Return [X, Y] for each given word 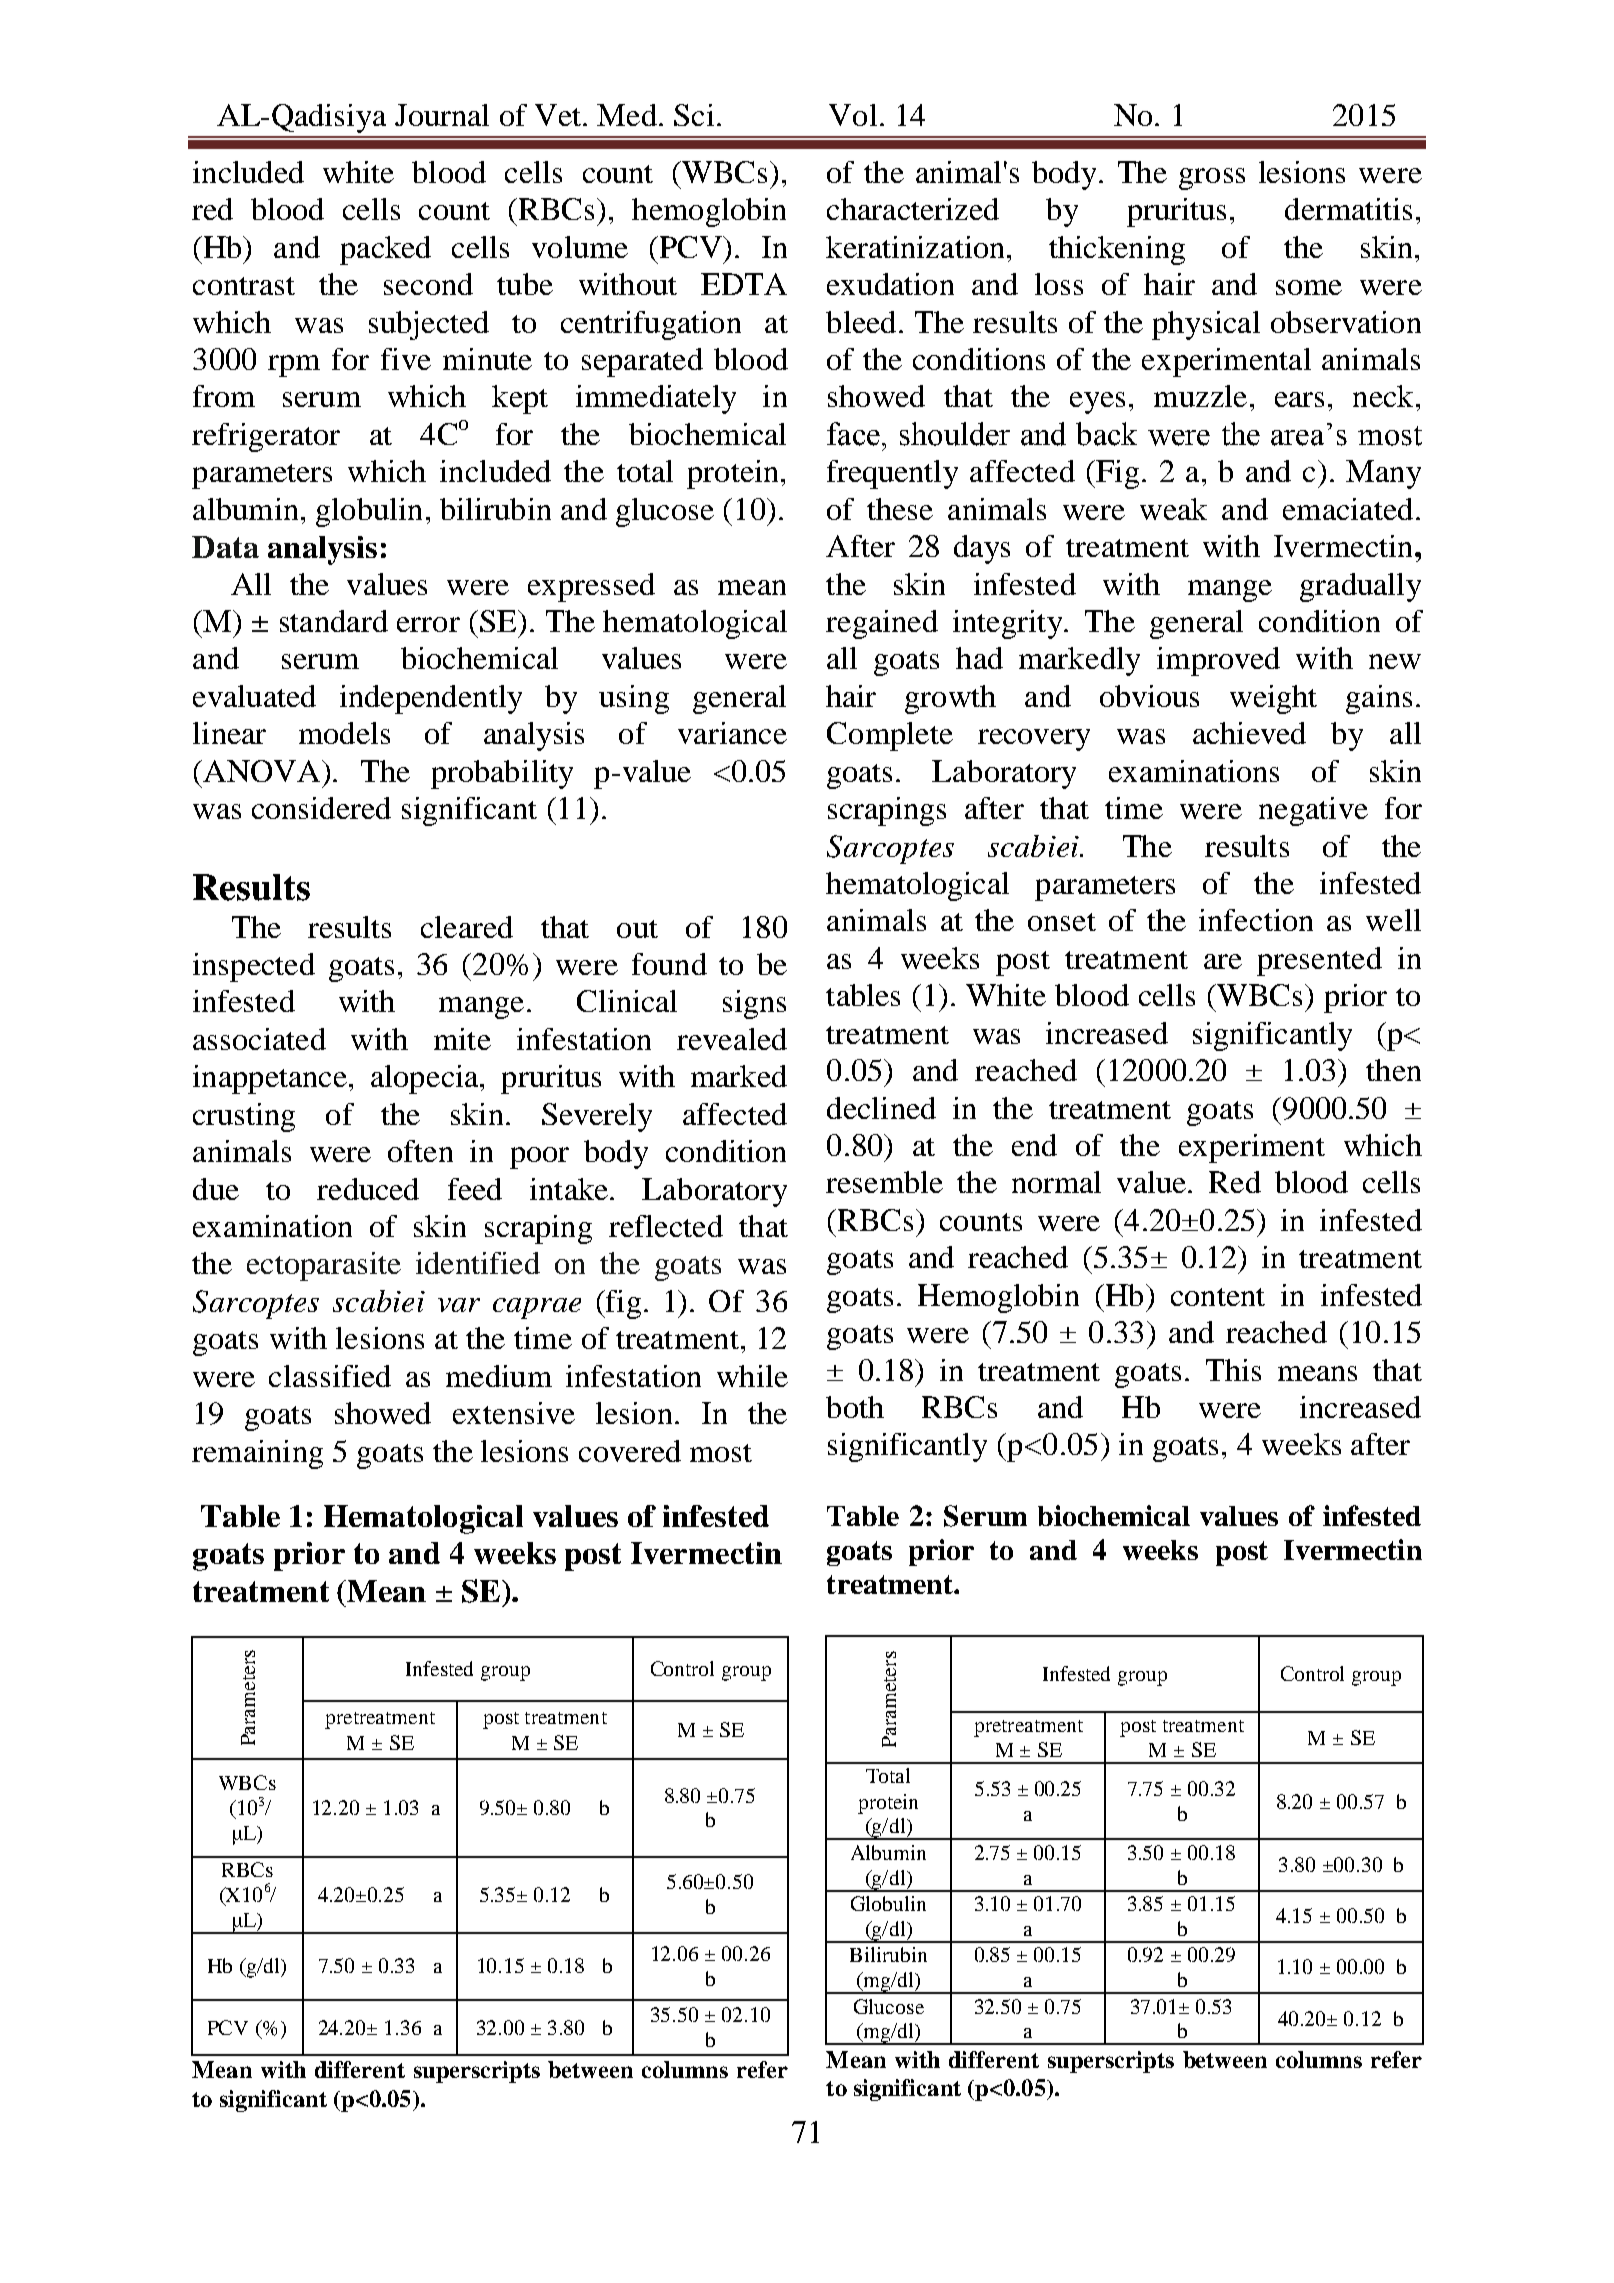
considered [321, 808]
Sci [694, 115]
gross [1212, 179]
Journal [442, 115]
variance [732, 733]
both [855, 1407]
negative [1313, 811]
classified [330, 1376]
